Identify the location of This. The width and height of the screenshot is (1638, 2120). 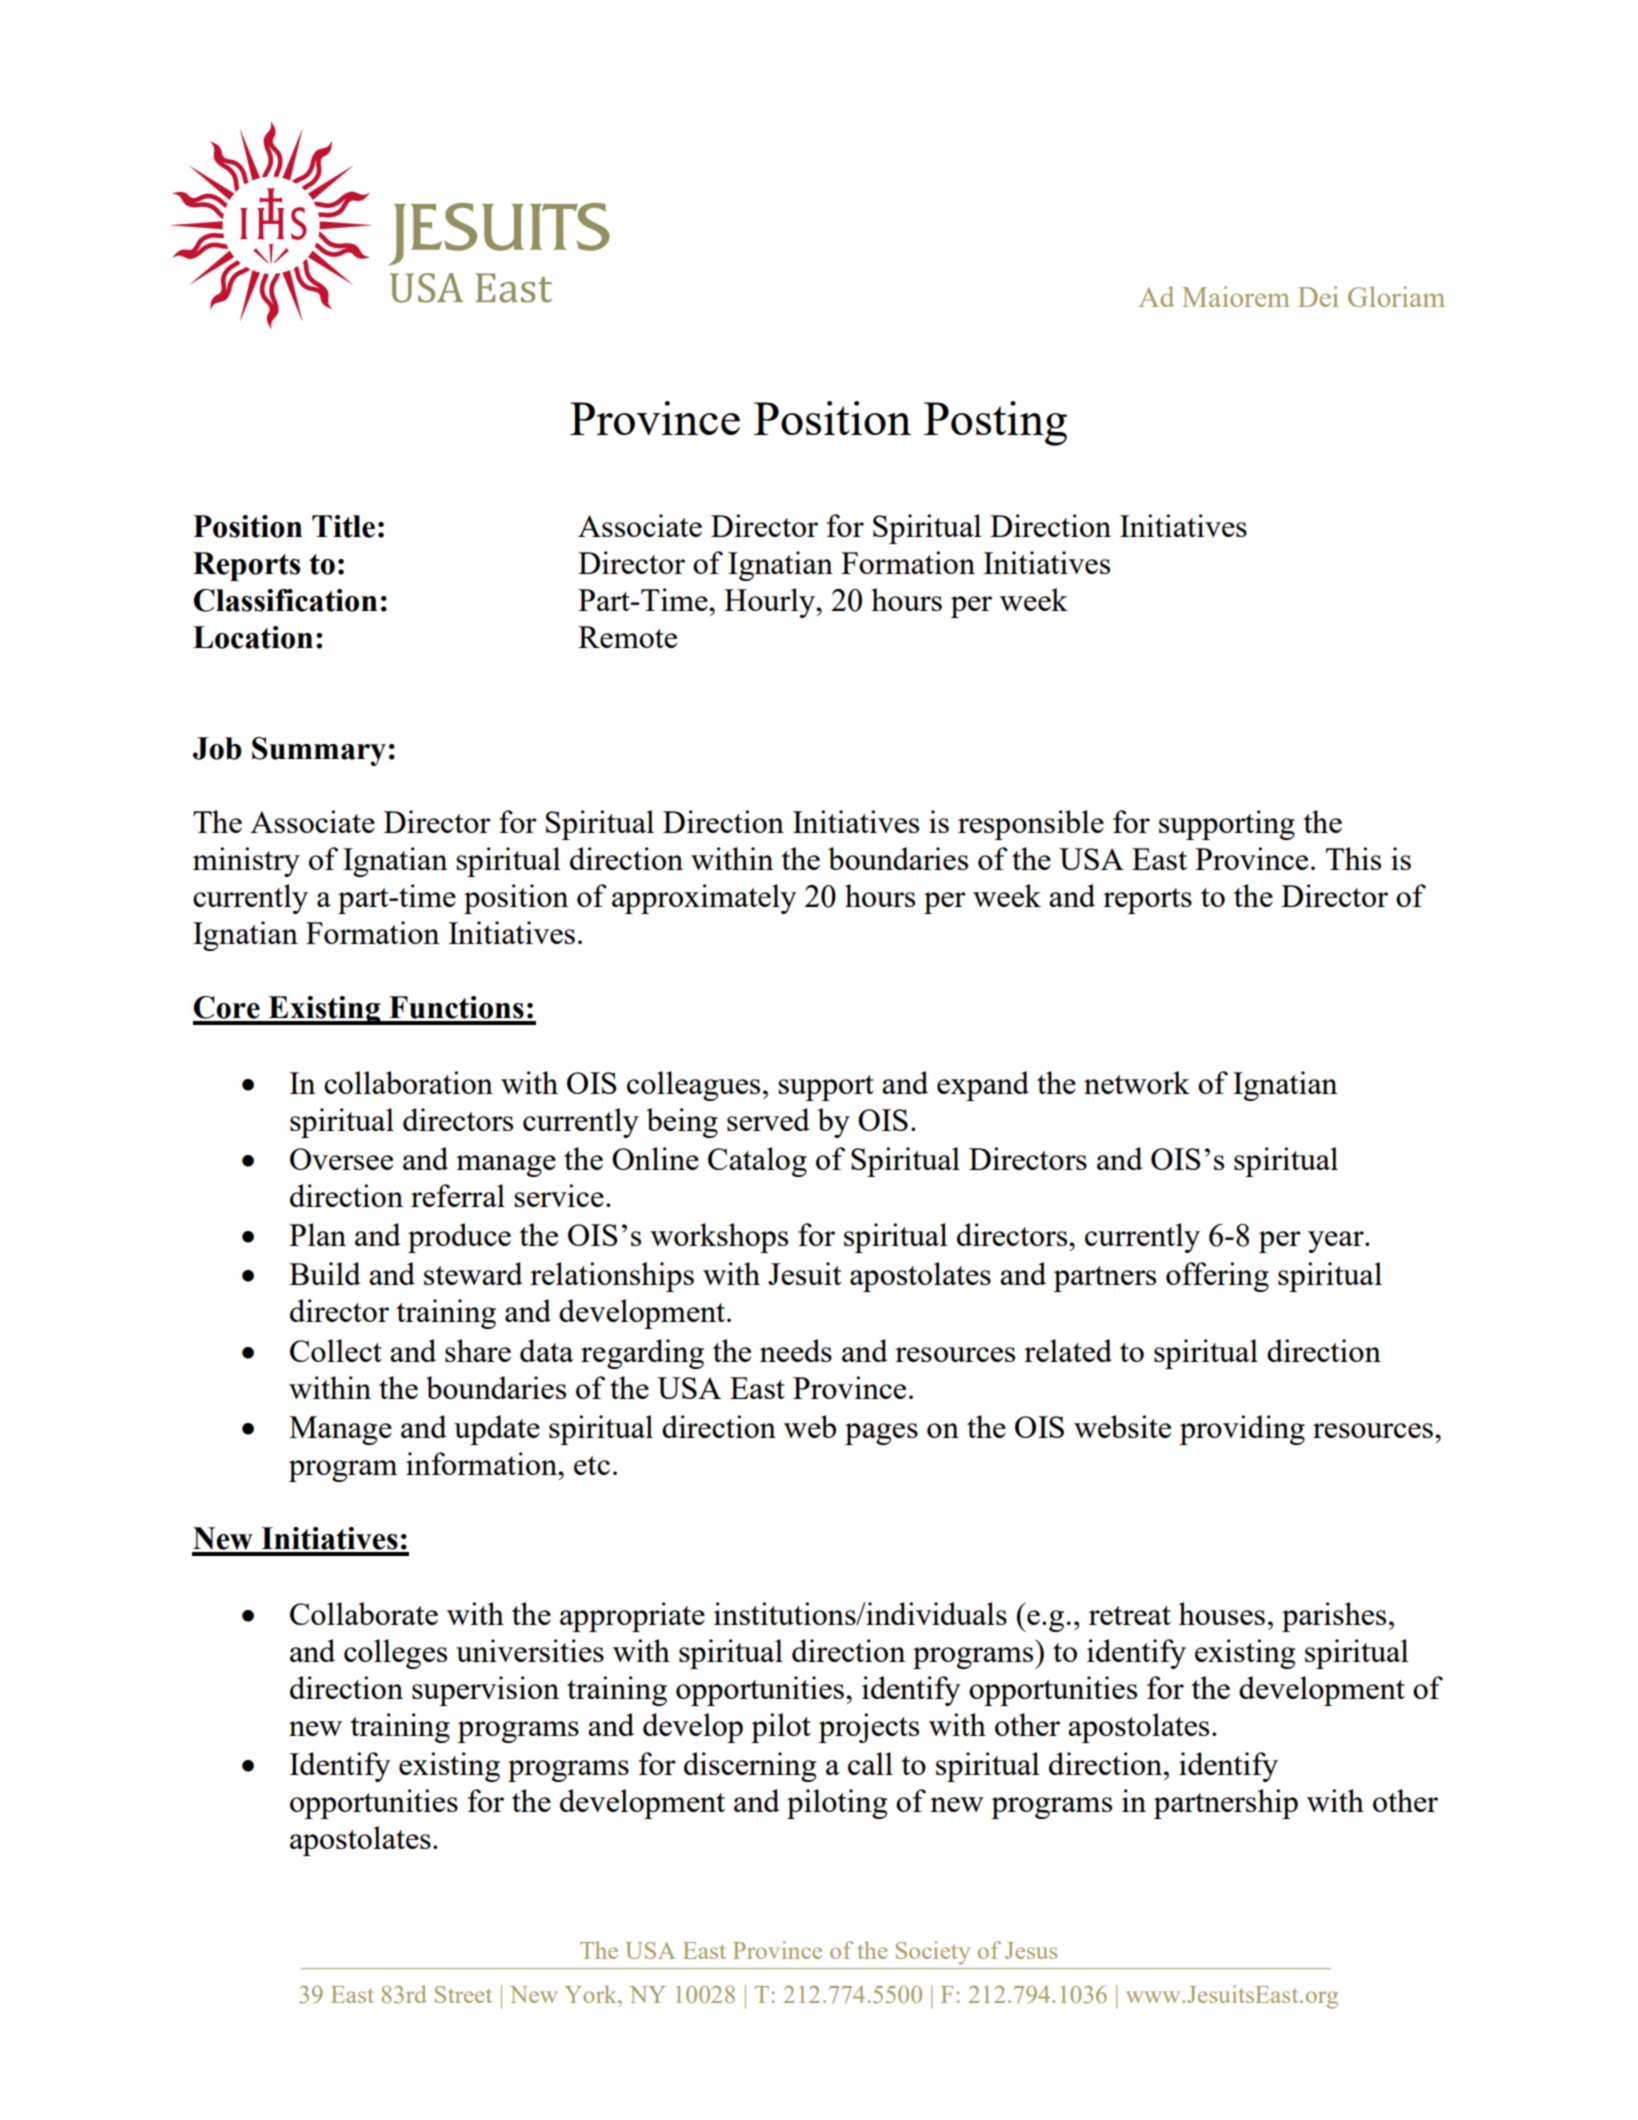
(1353, 858).
